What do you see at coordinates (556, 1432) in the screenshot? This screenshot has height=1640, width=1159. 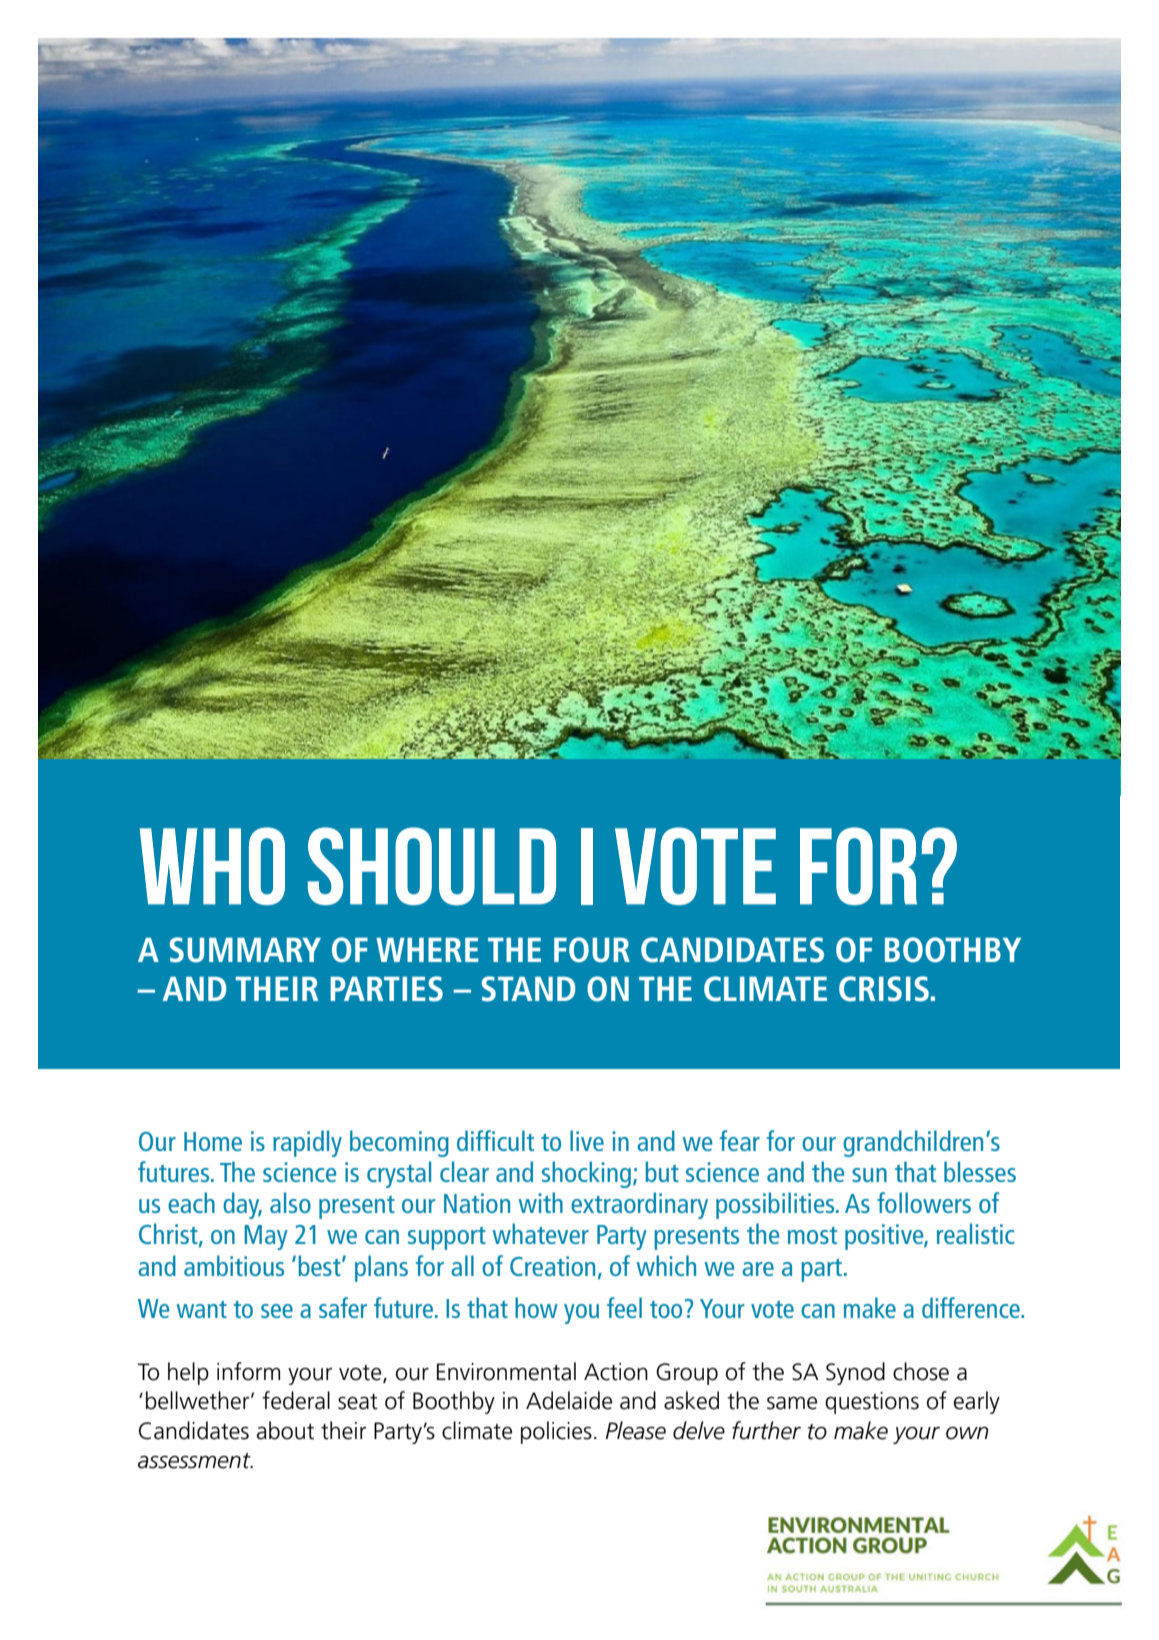 I see `policies` at bounding box center [556, 1432].
